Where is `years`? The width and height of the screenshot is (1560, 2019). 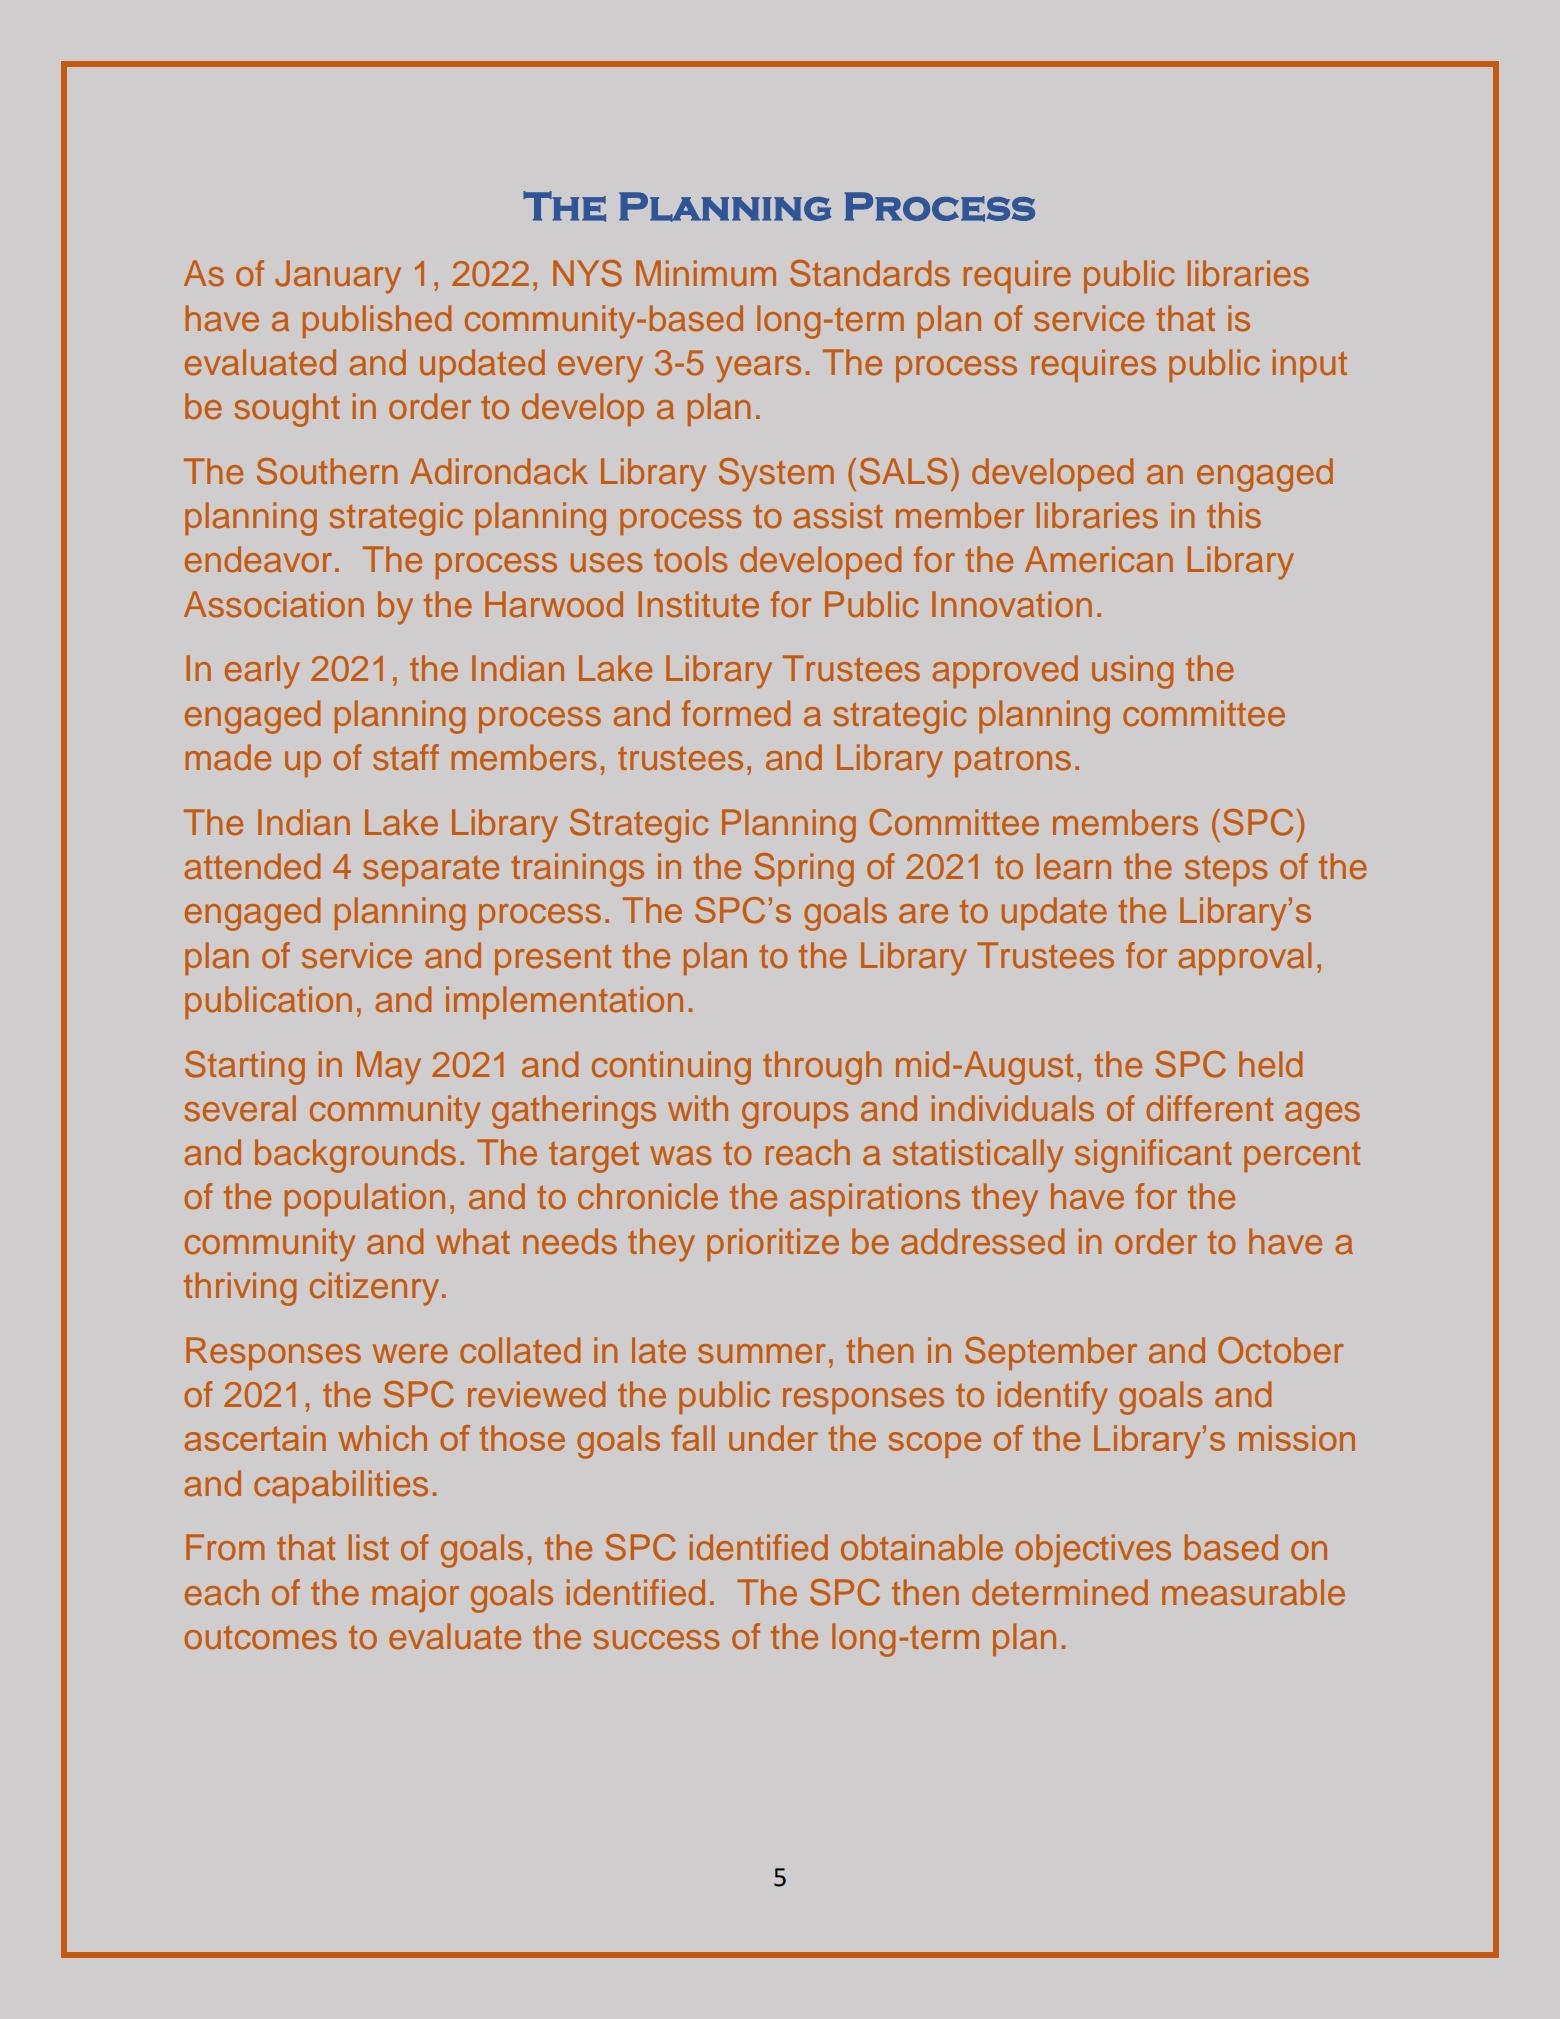
years is located at coordinates (758, 369).
